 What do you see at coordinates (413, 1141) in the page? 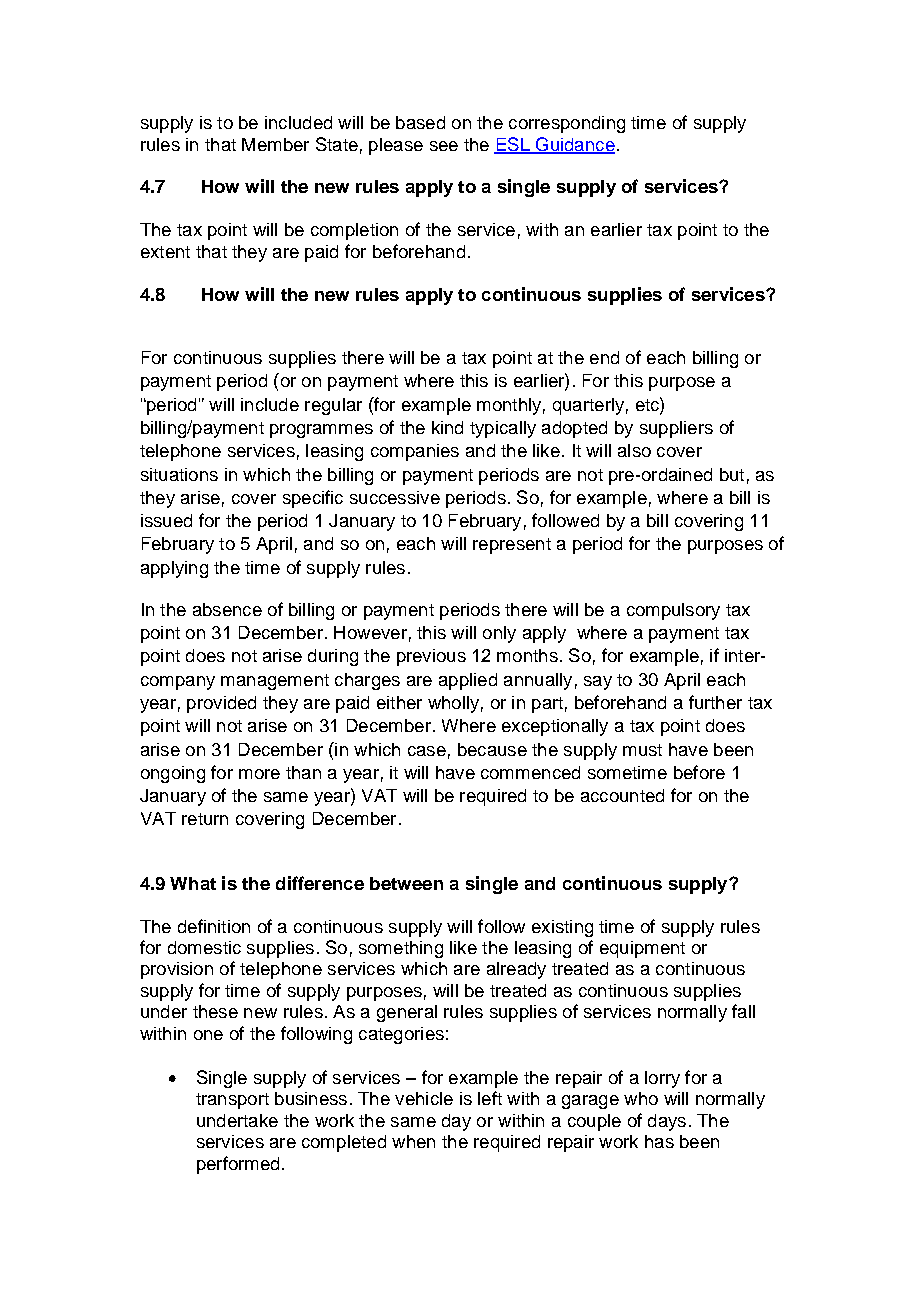
I see `when` at bounding box center [413, 1141].
